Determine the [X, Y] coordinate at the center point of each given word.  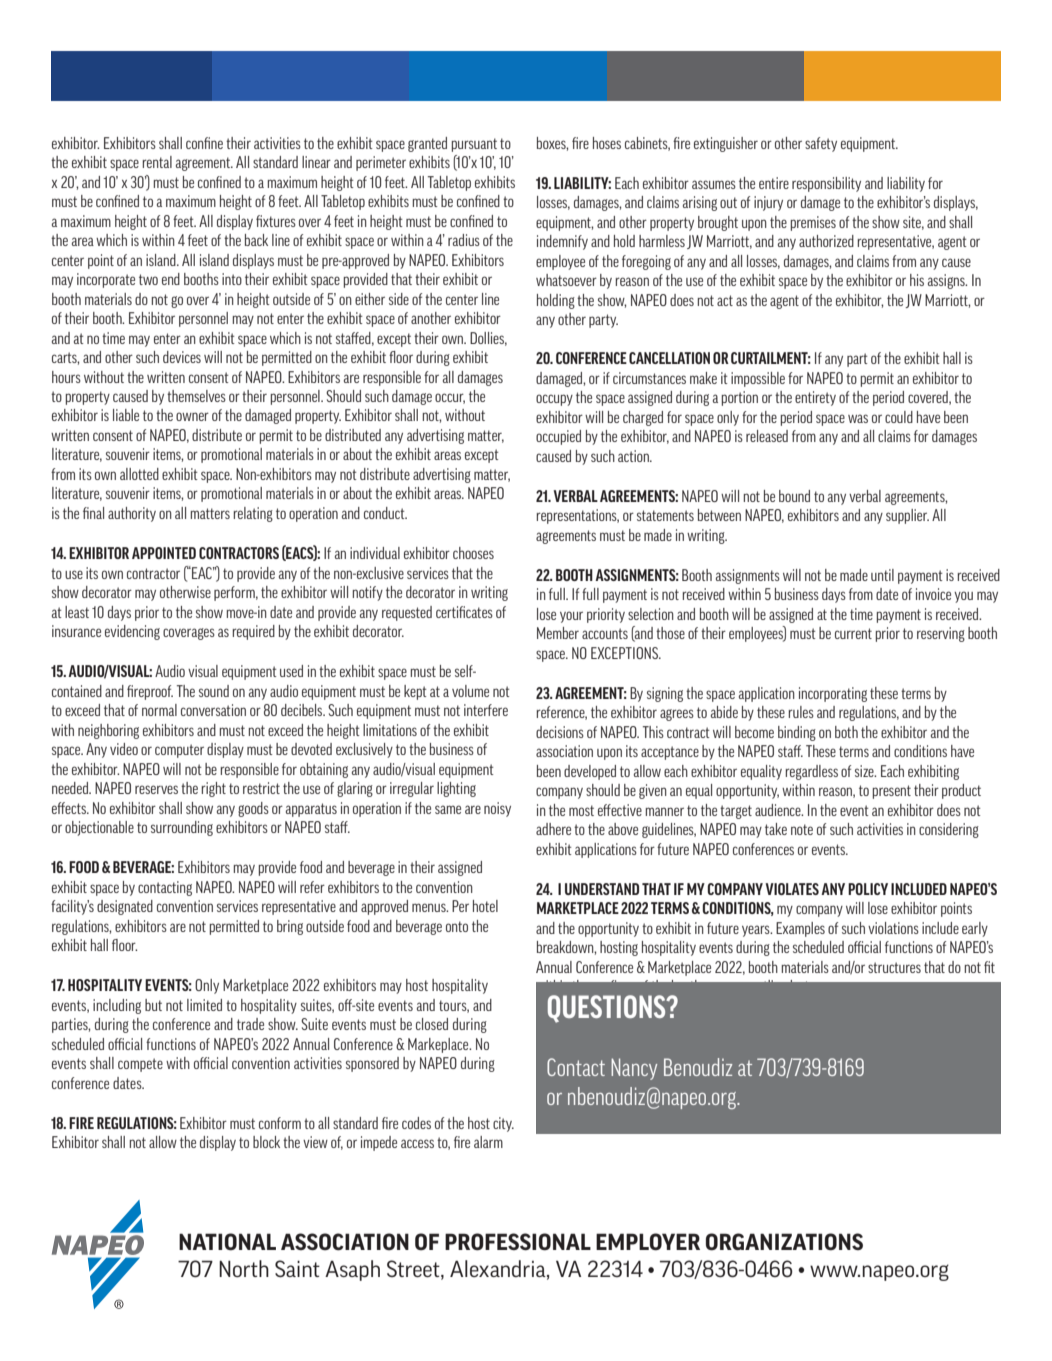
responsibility [826, 184]
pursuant [474, 145]
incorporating [833, 694]
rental [157, 162]
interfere [486, 710]
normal [159, 710]
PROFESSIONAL [518, 1242]
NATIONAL [227, 1242]
